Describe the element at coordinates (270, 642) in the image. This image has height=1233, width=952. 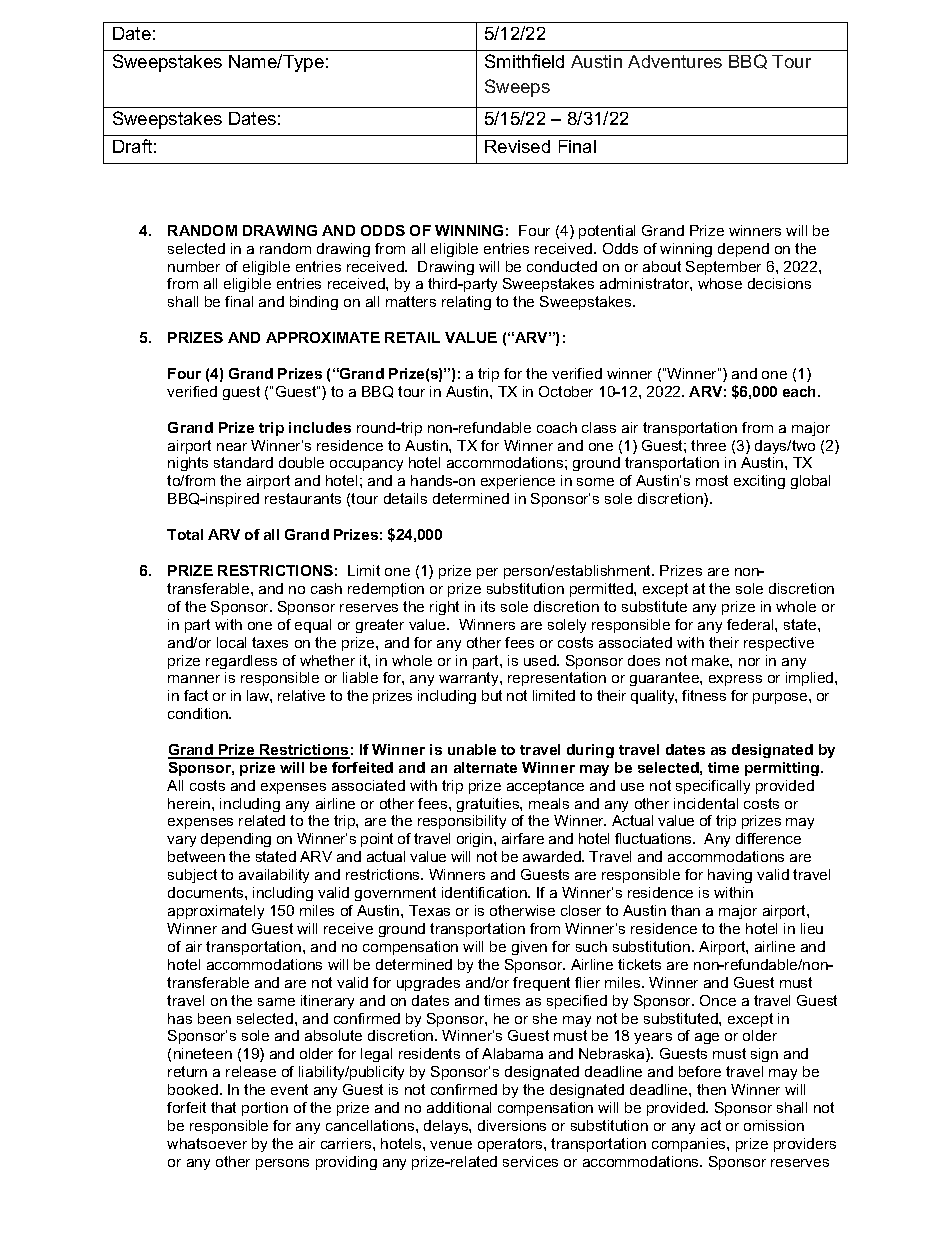
I see `taxes` at that location.
